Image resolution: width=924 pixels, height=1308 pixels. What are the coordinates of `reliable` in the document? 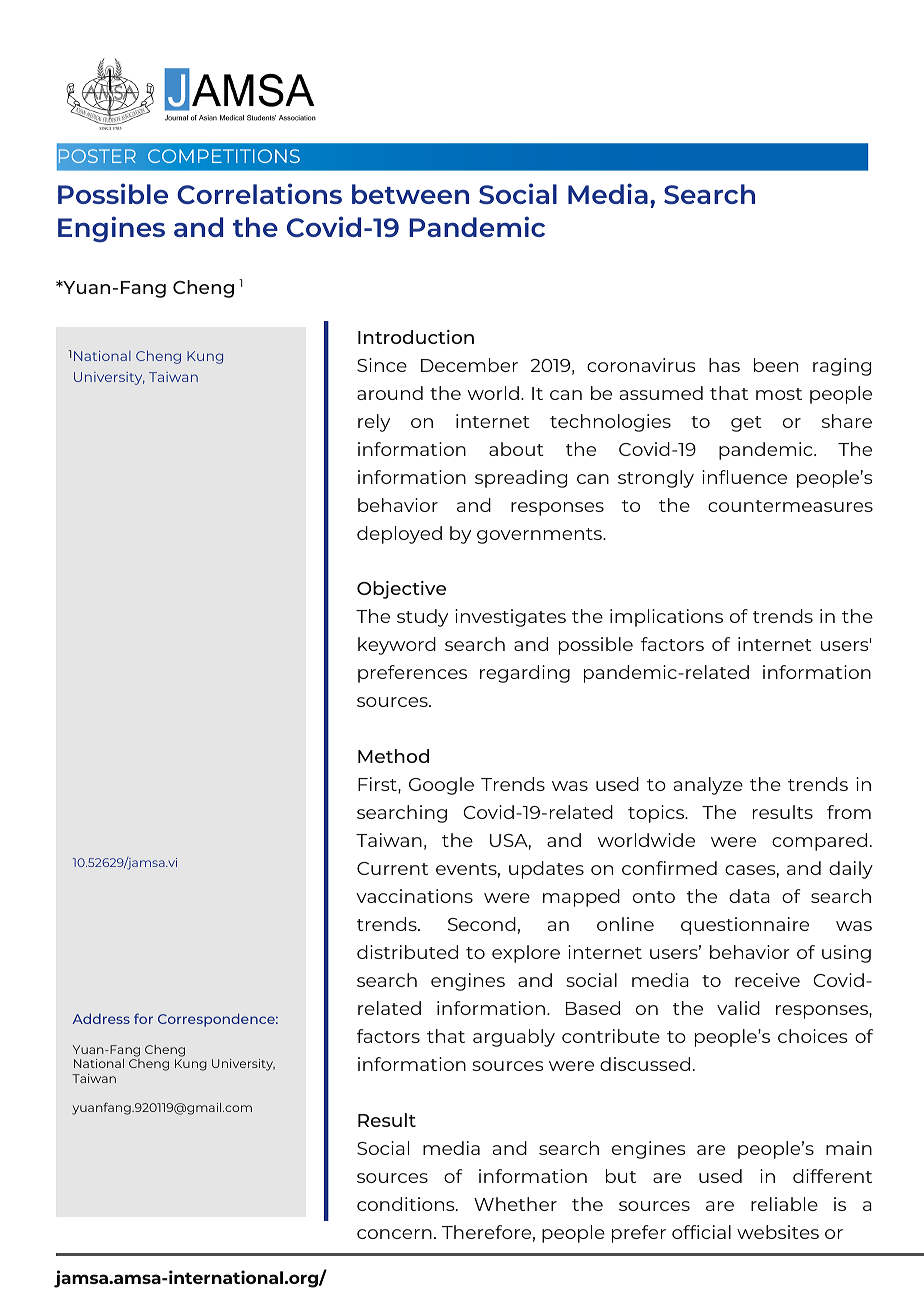 It's located at (784, 1204).
